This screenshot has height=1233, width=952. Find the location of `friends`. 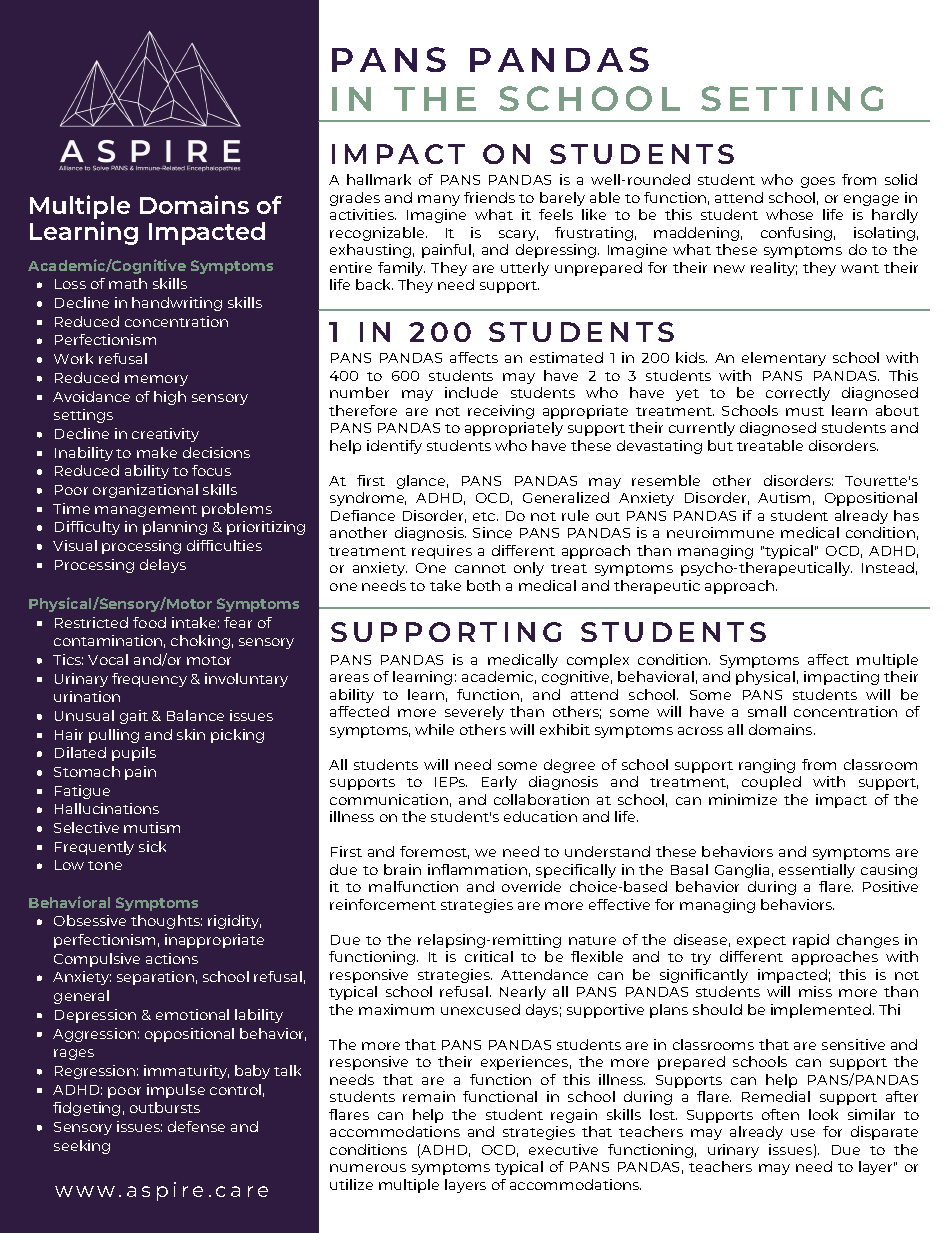

friends is located at coordinates (489, 197).
